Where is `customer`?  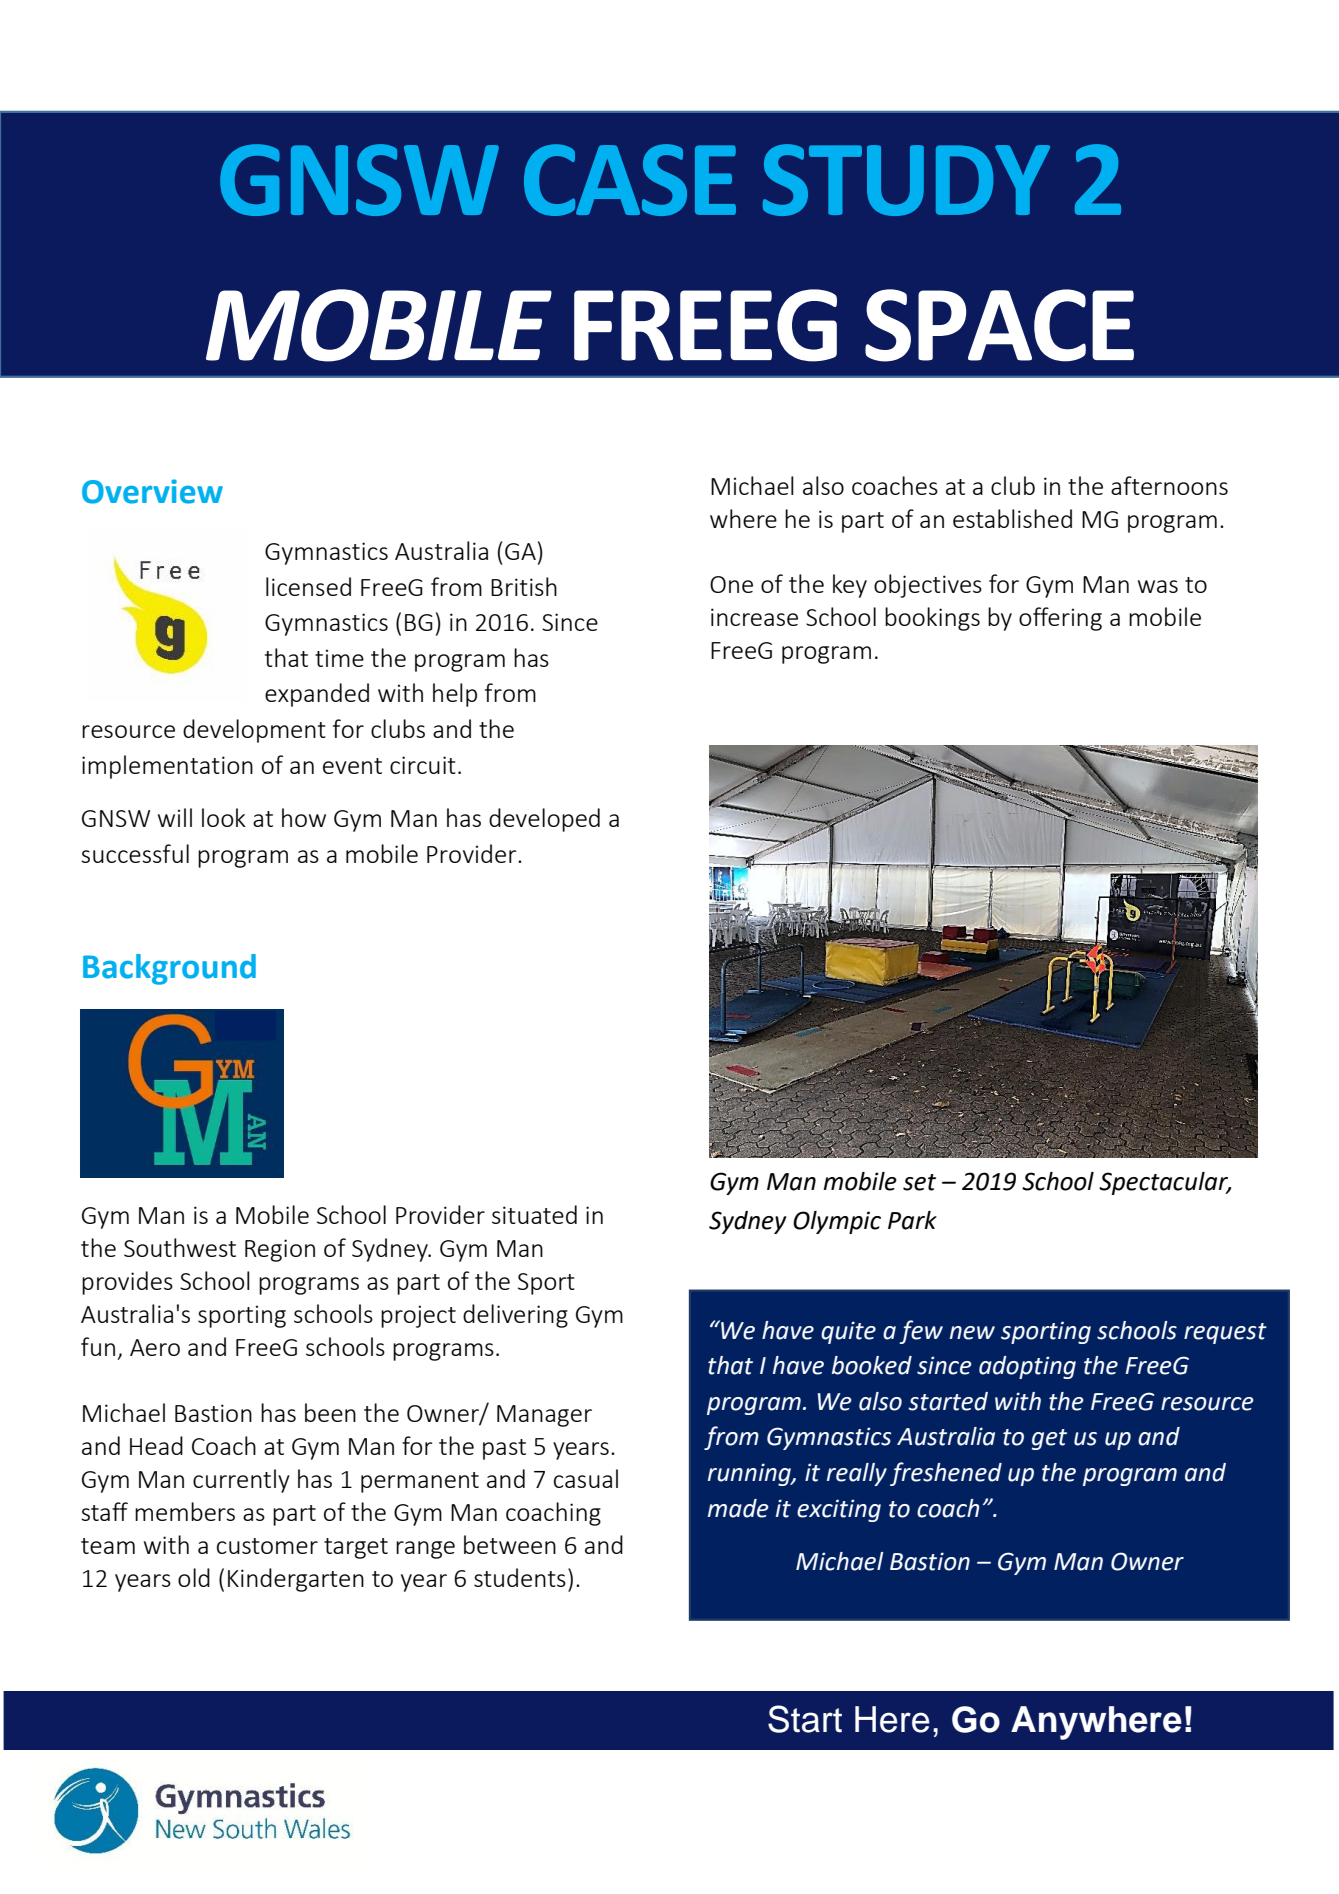 customer is located at coordinates (267, 1546).
